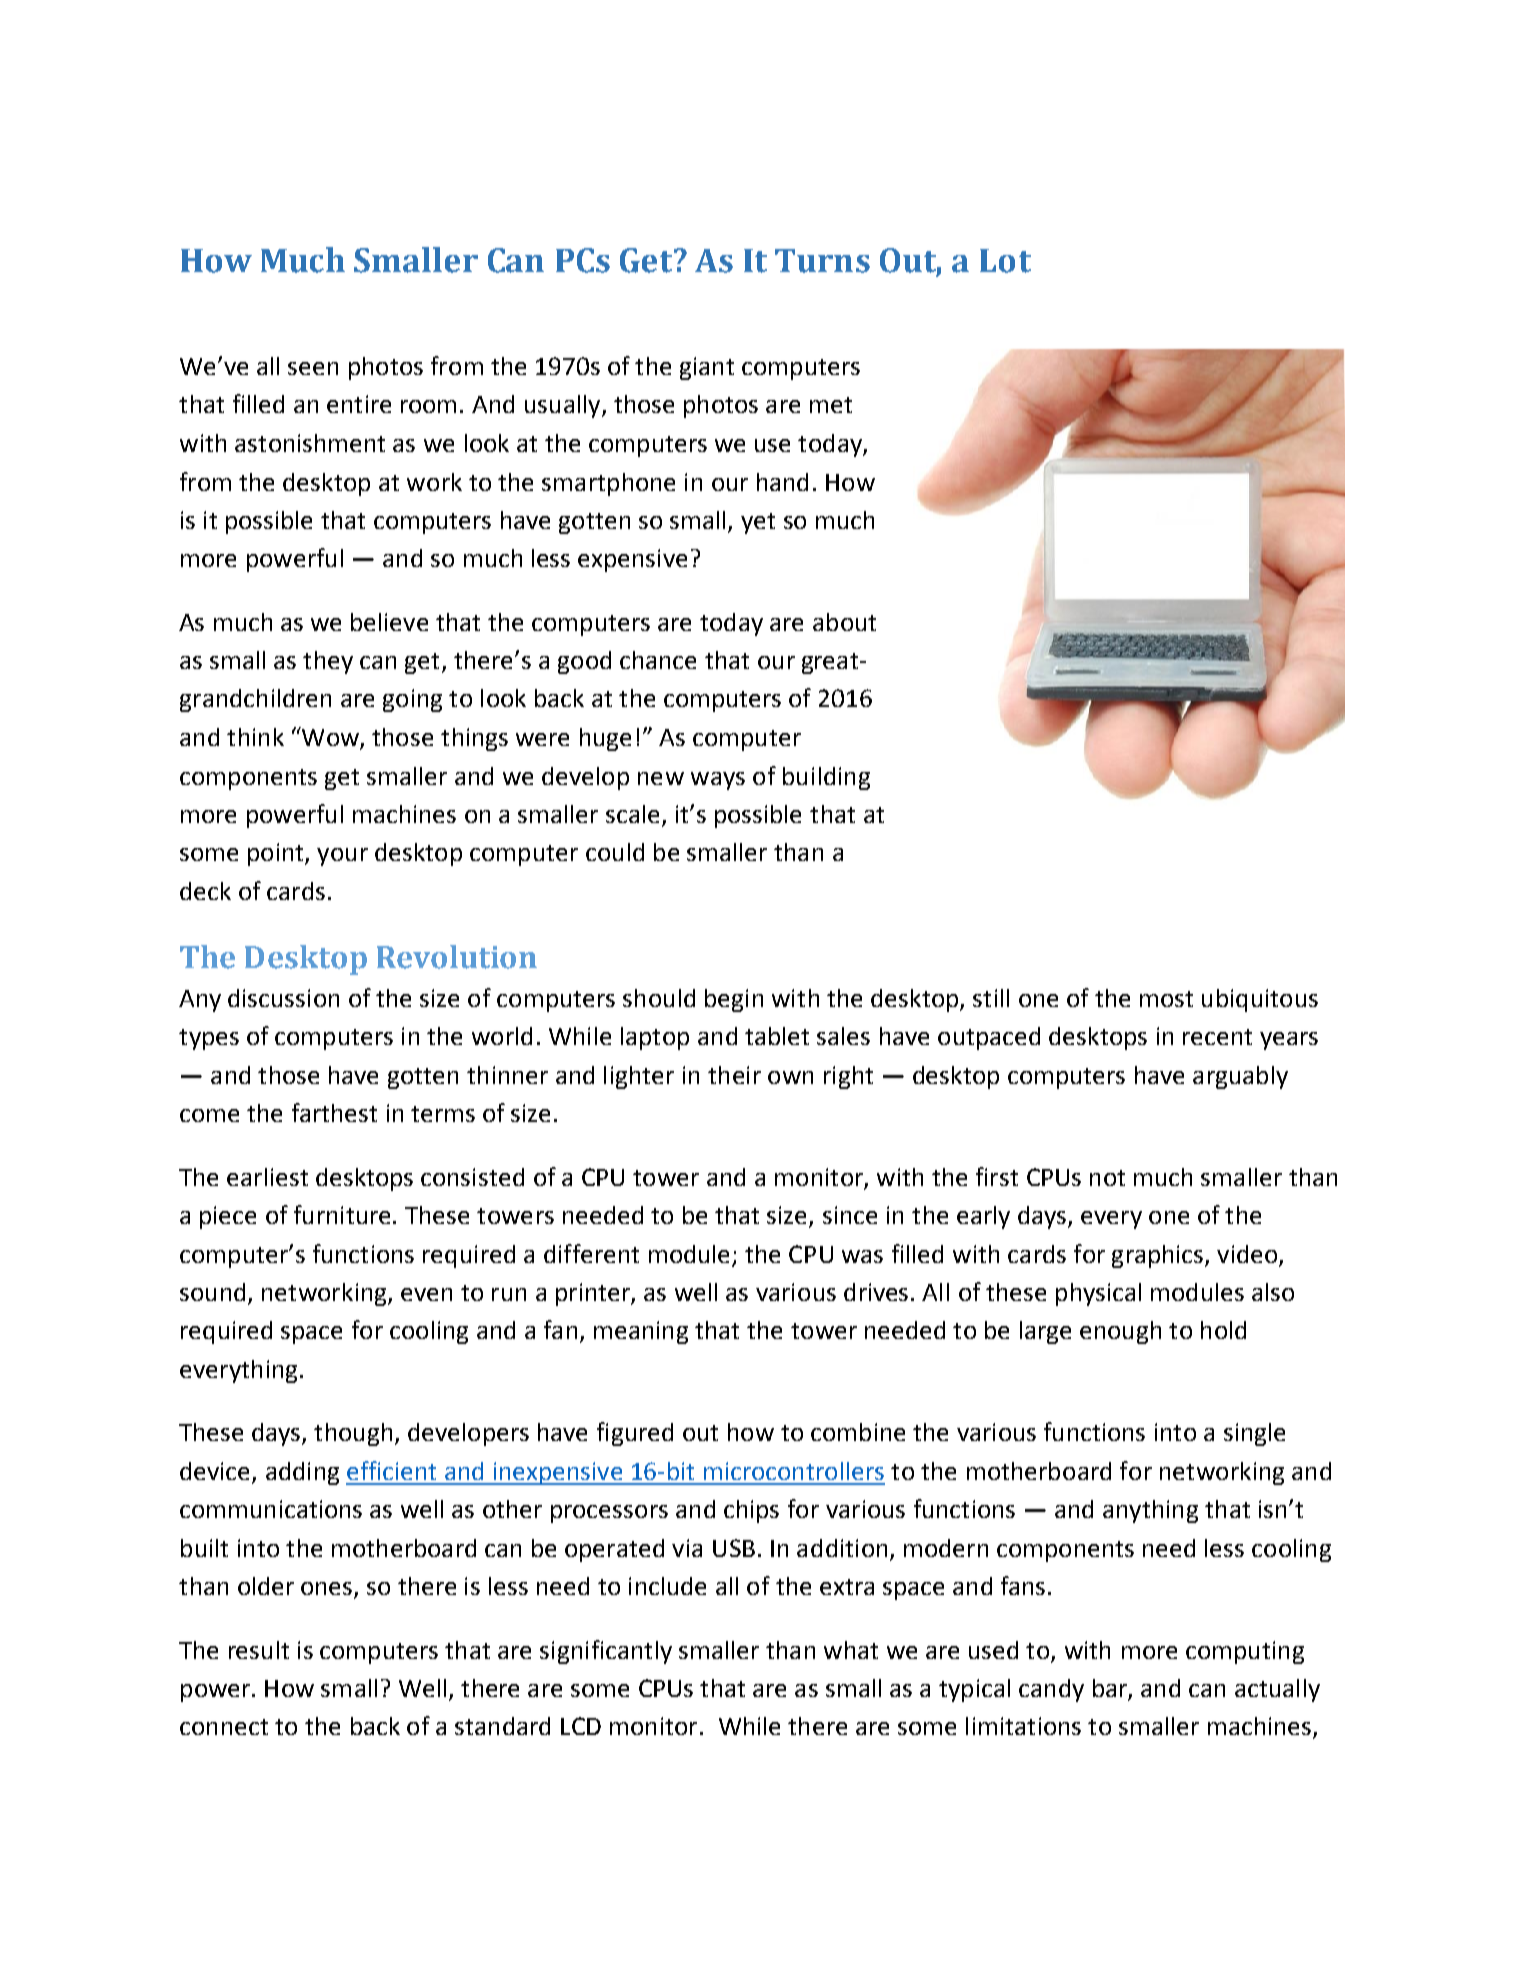 The width and height of the screenshot is (1524, 1972). Describe the element at coordinates (822, 261) in the screenshot. I see `Turns` at that location.
